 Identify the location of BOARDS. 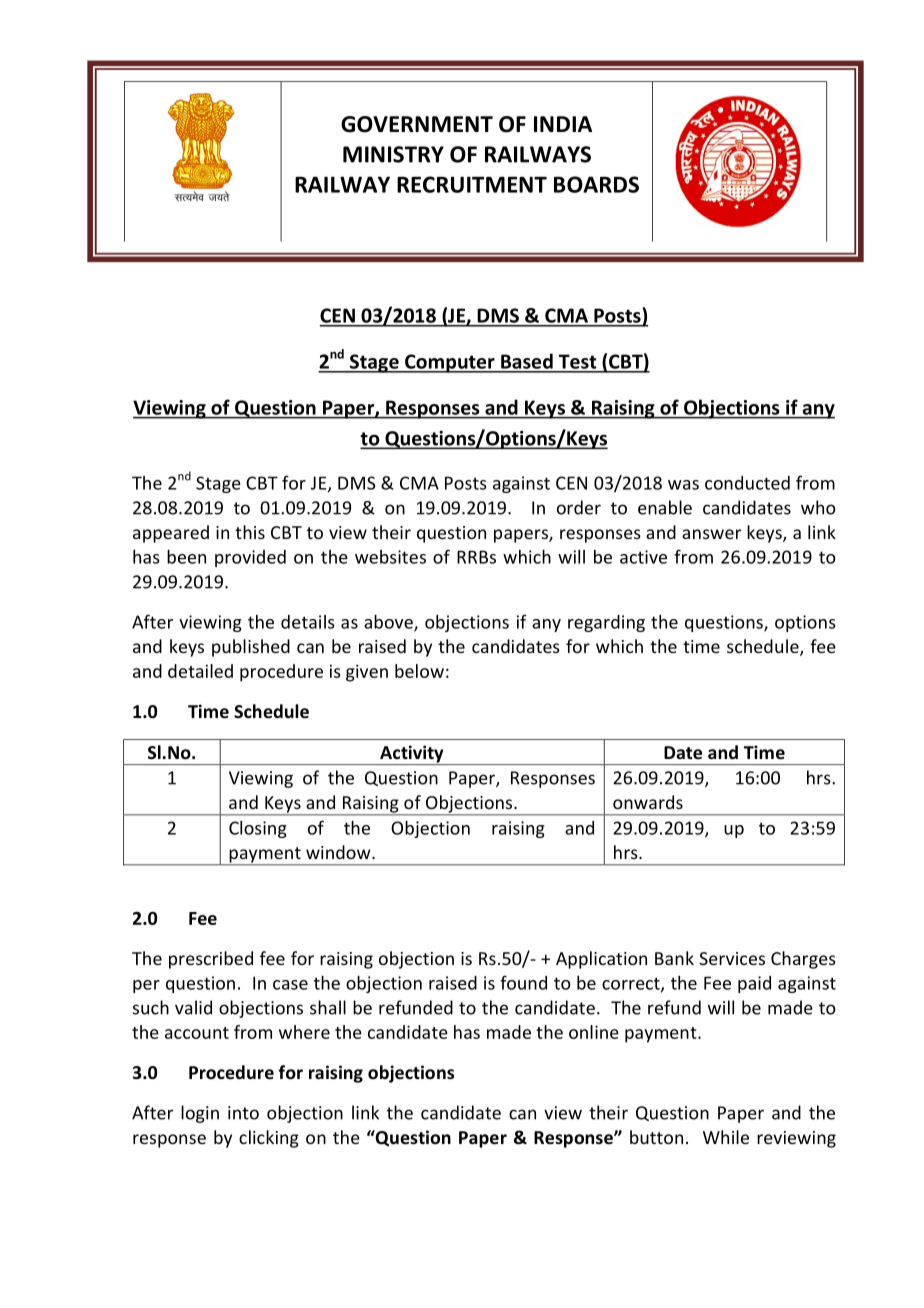
(596, 184).
